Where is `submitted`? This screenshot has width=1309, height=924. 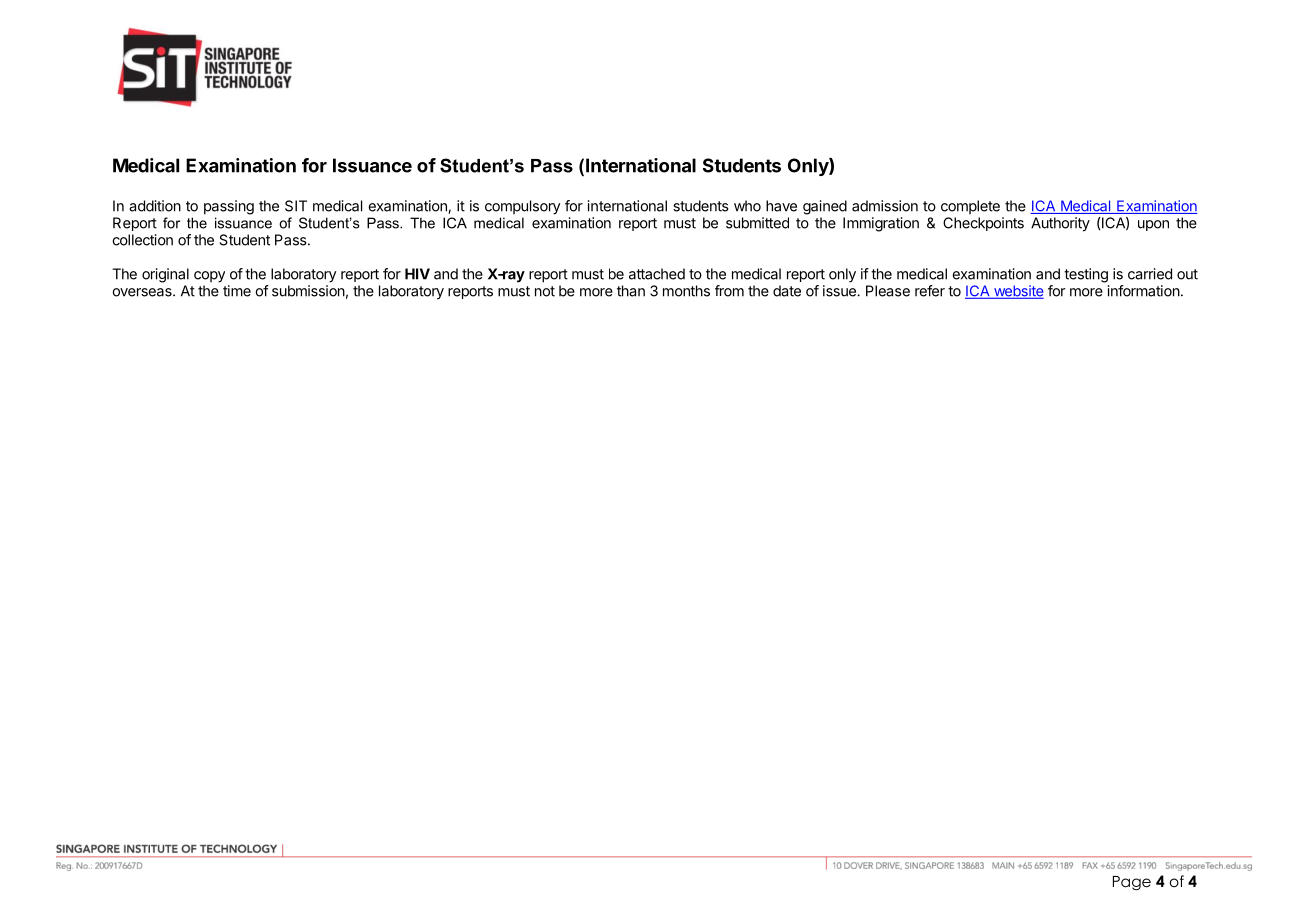
submitted is located at coordinates (757, 223).
